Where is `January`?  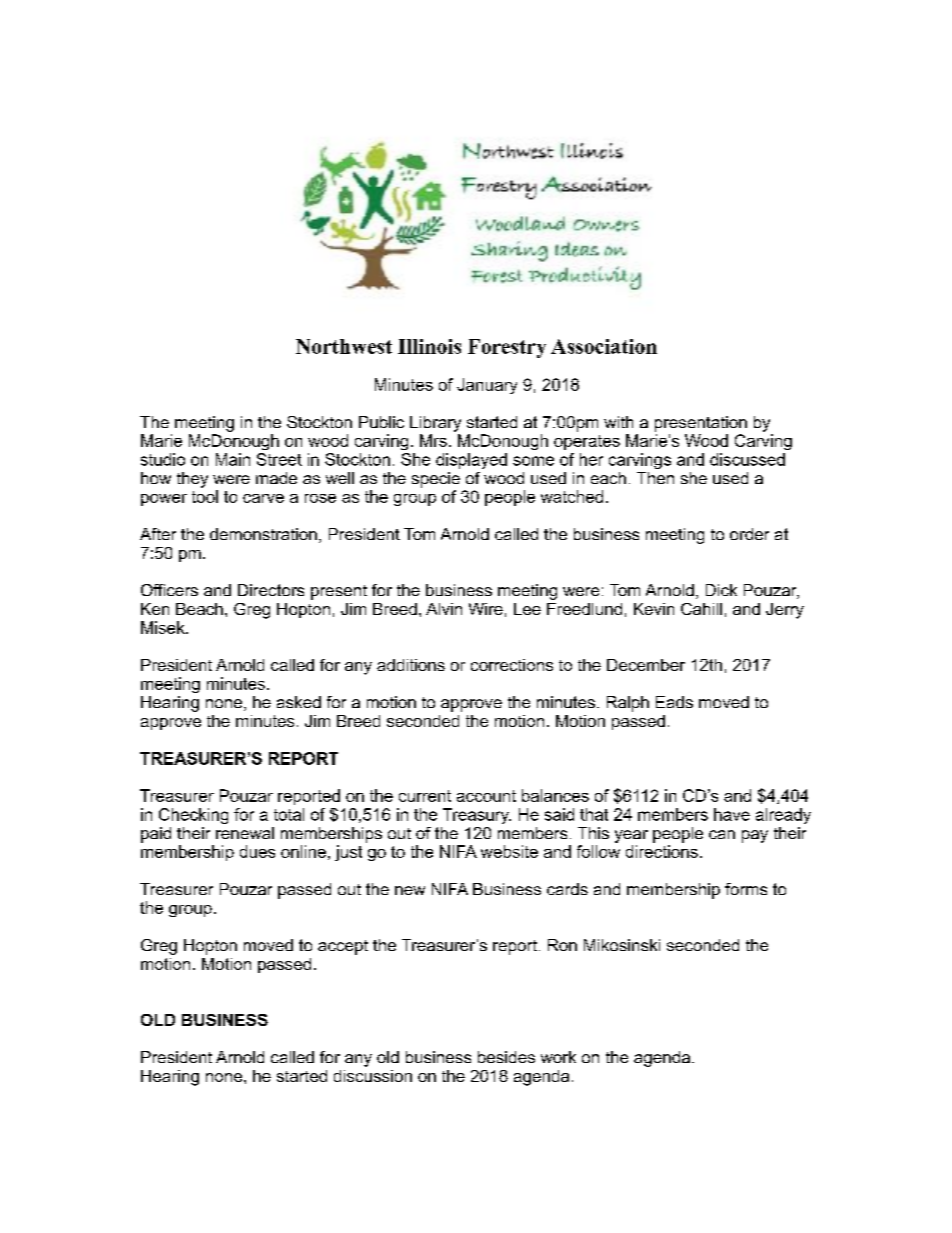
January is located at coordinates (487, 386).
